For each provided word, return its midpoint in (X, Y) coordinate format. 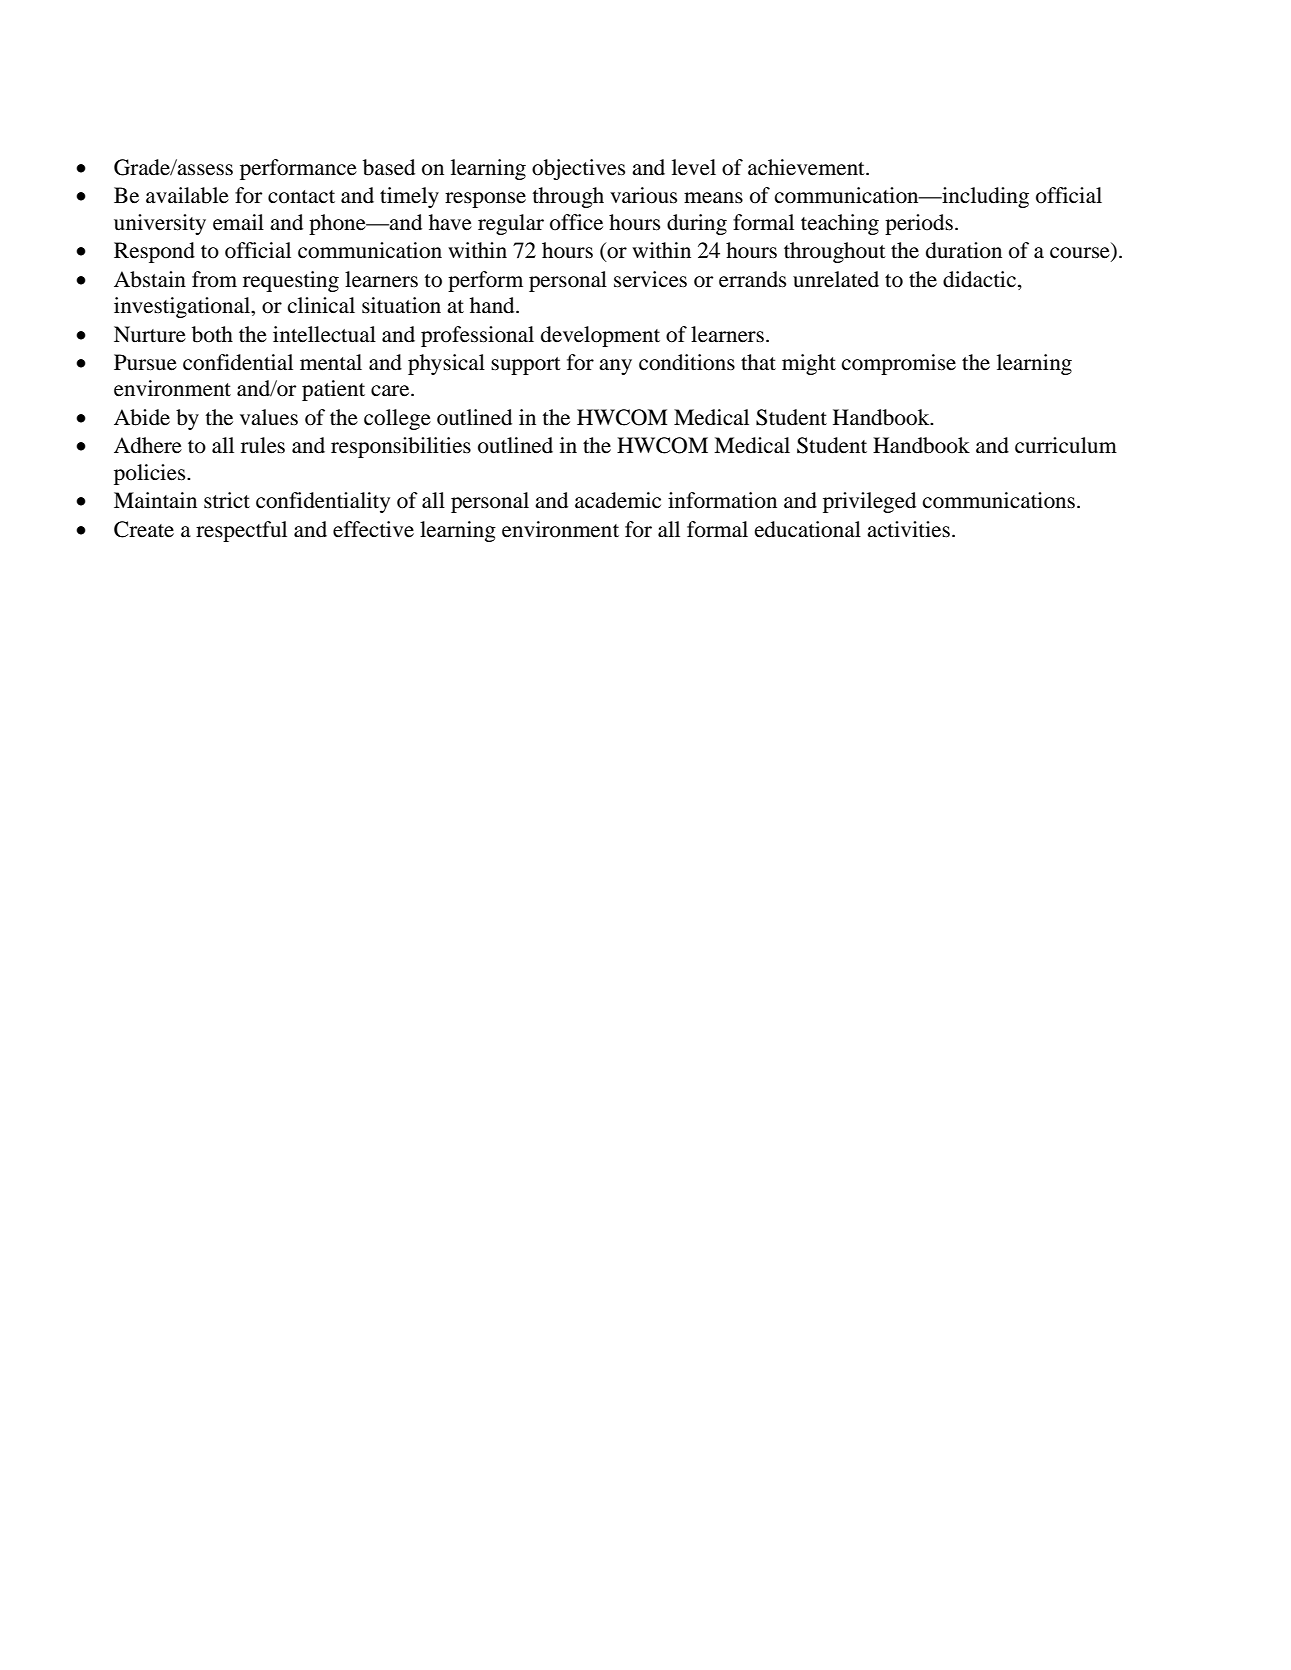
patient (333, 390)
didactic (979, 279)
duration (964, 250)
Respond (154, 252)
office (576, 222)
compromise (899, 364)
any (615, 367)
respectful (241, 531)
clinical (321, 305)
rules (263, 445)
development (600, 336)
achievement (807, 167)
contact (301, 197)
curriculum (1066, 445)
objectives (578, 169)
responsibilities (401, 447)
